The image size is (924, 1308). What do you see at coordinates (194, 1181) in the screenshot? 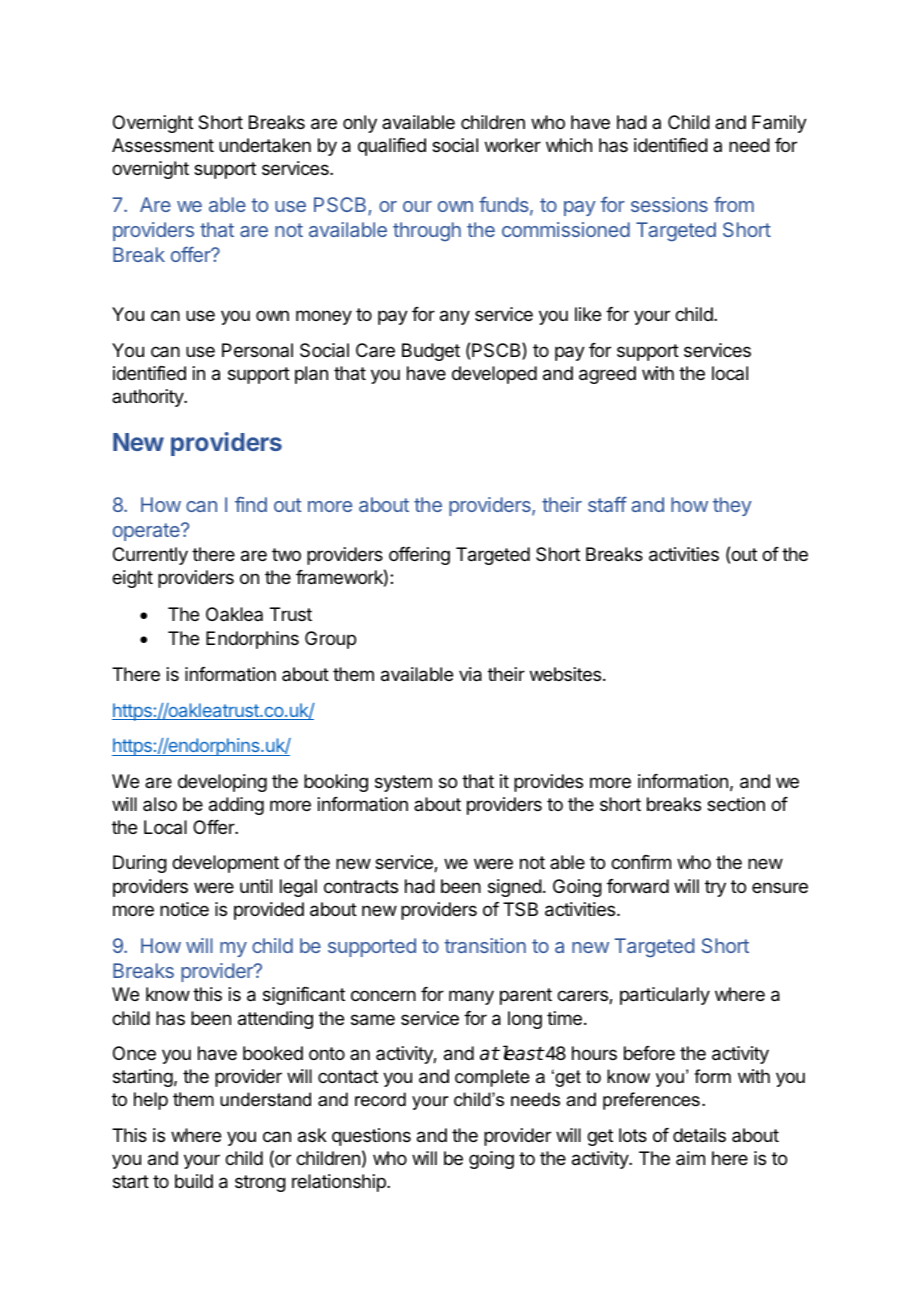
I see `build` at bounding box center [194, 1181].
